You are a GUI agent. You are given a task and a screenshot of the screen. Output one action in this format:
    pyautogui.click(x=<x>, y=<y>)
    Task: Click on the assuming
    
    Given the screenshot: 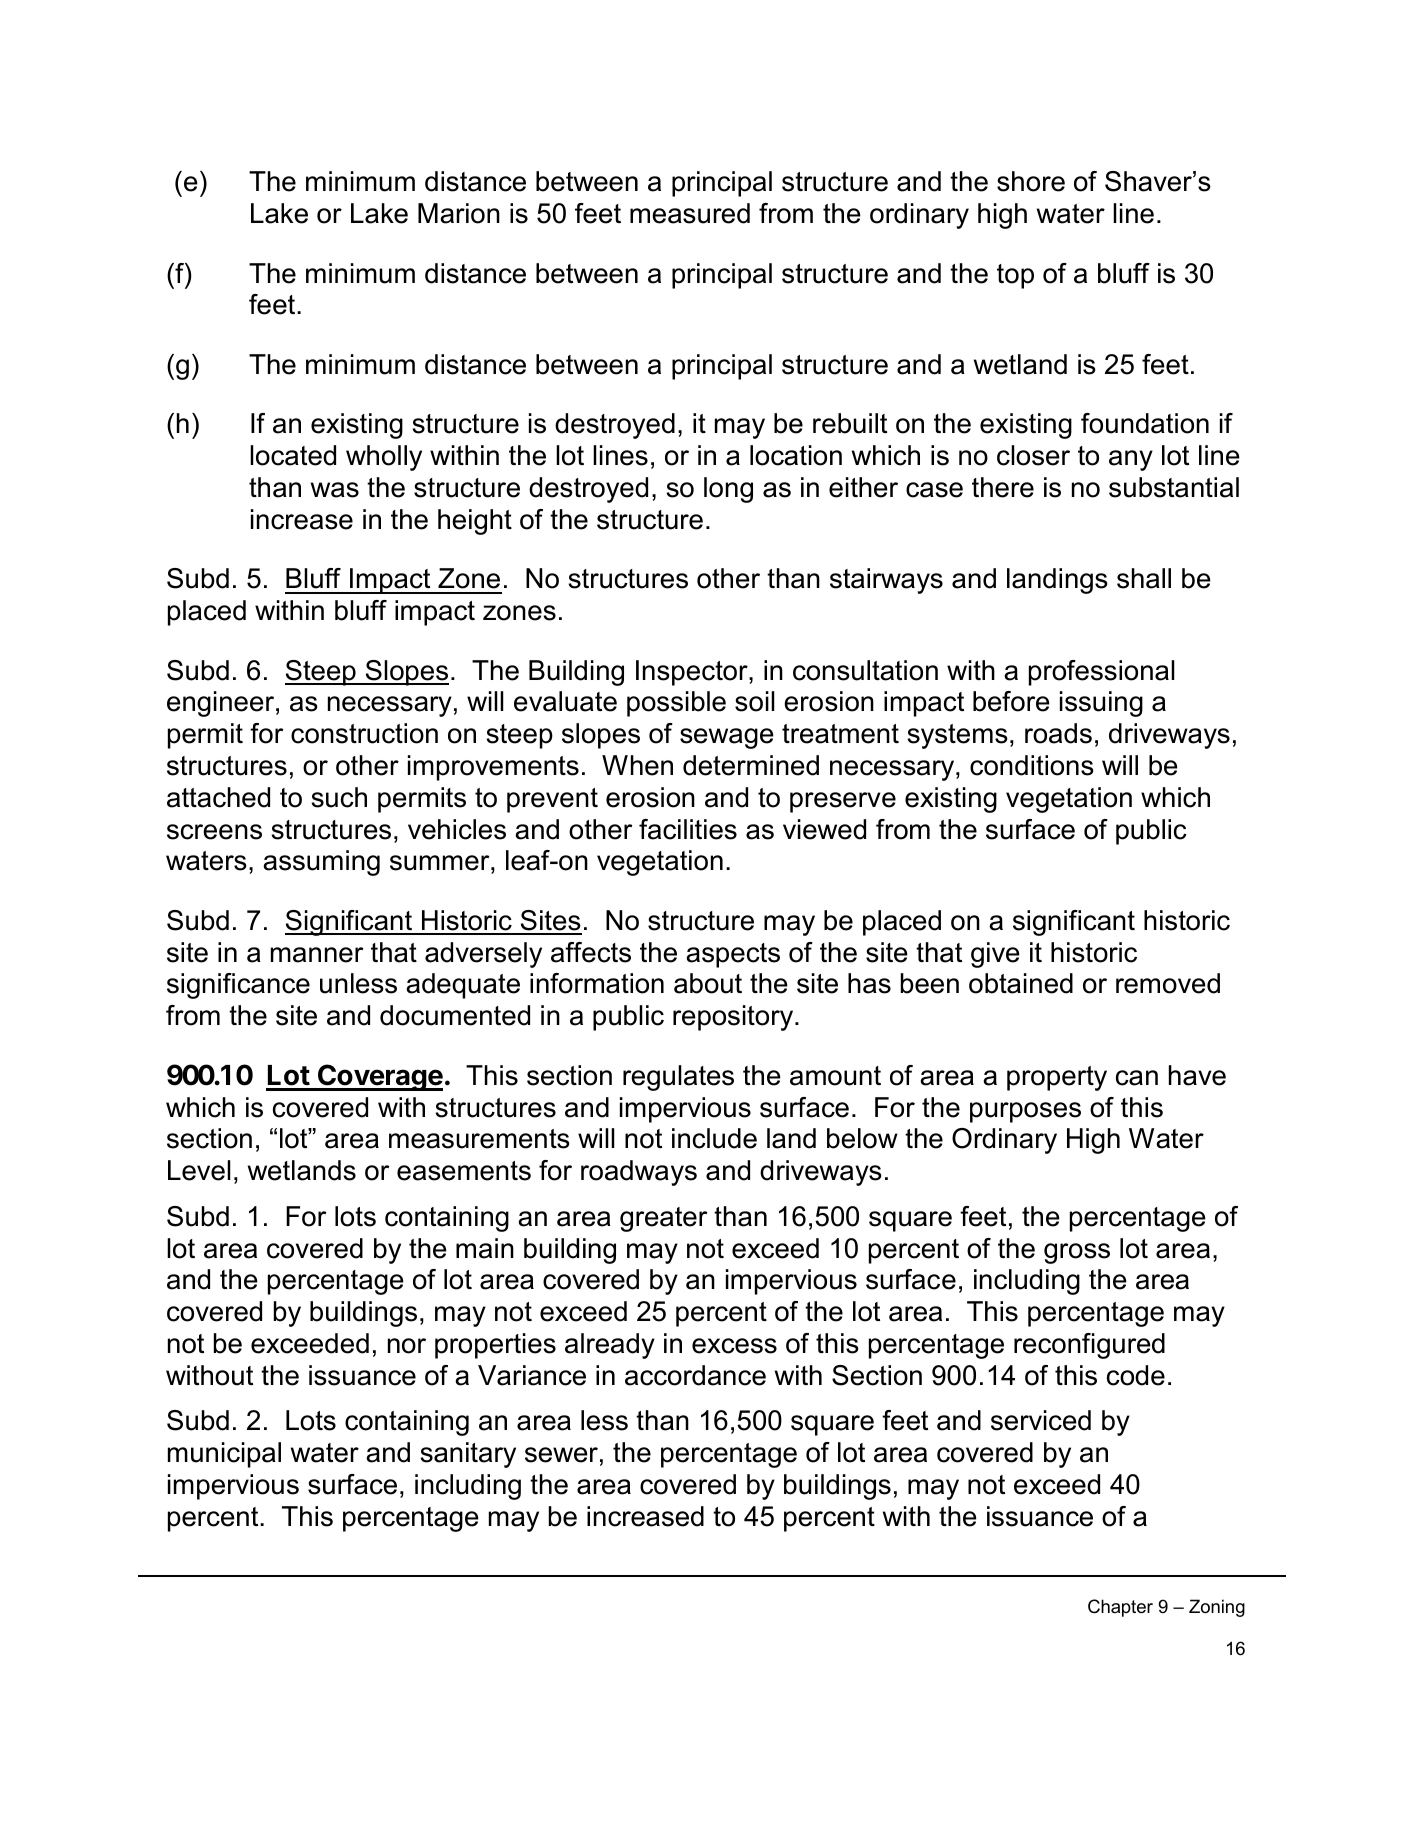 What is the action you would take?
    pyautogui.click(x=321, y=863)
